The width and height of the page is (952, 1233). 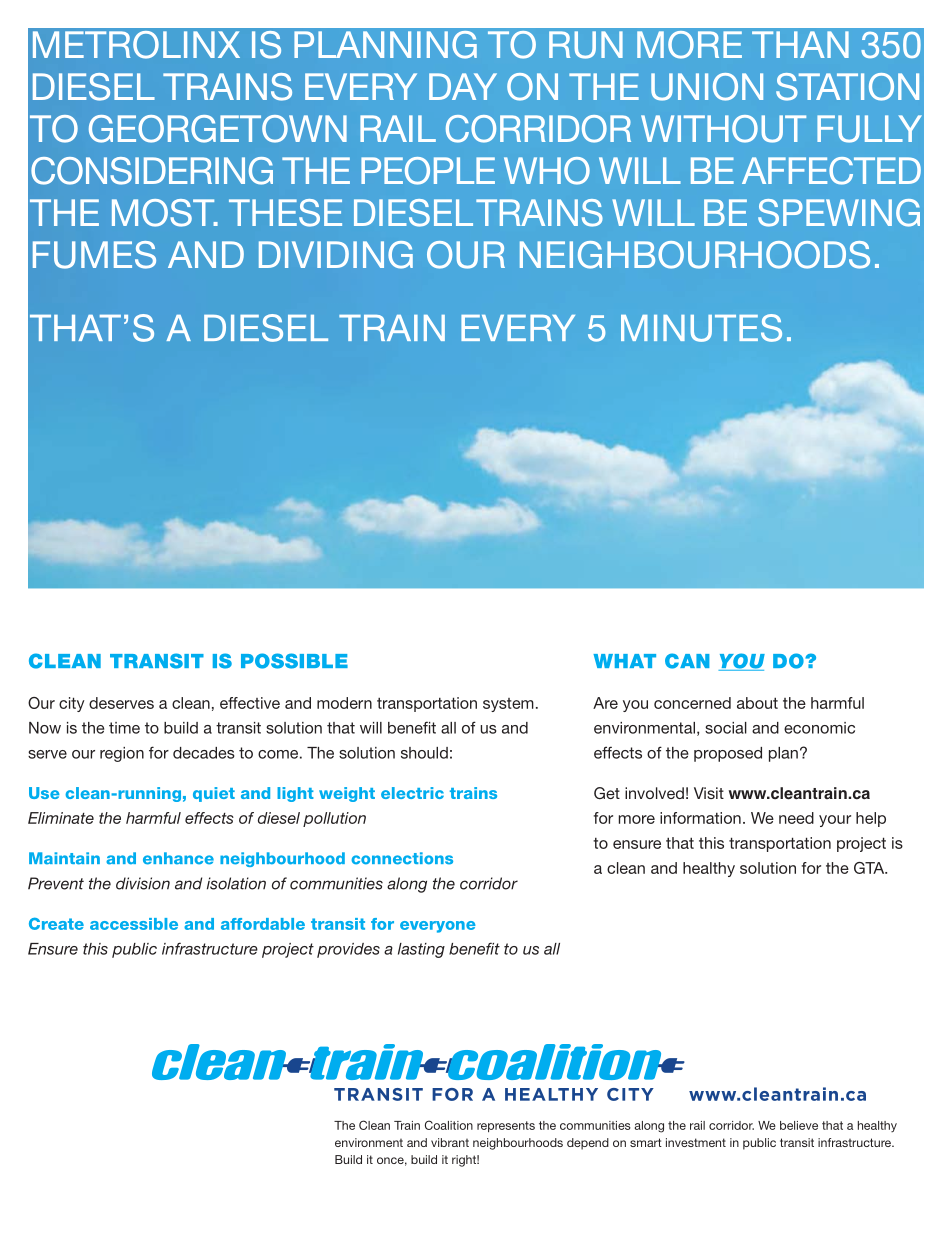 What do you see at coordinates (463, 86) in the page?
I see `DAY` at bounding box center [463, 86].
